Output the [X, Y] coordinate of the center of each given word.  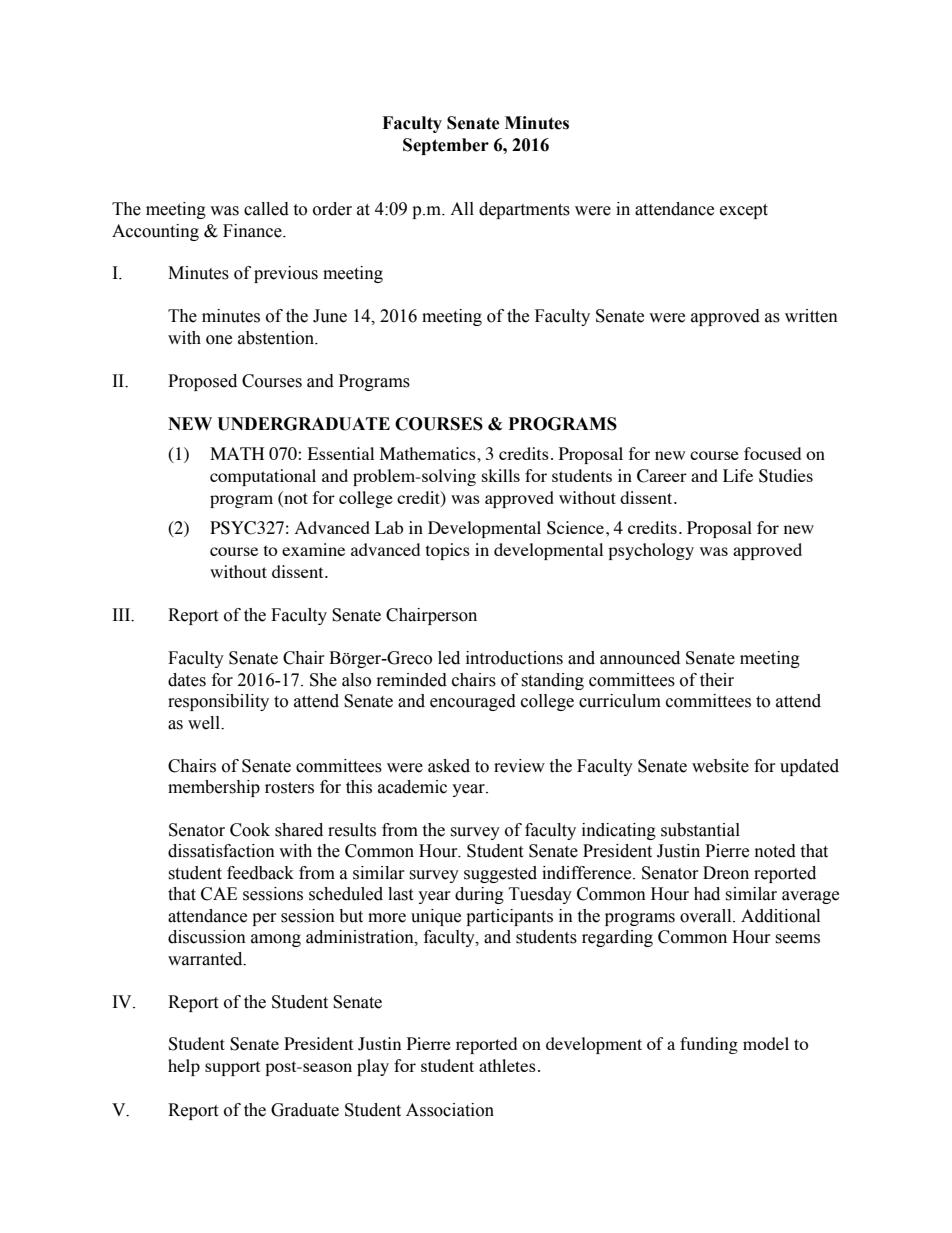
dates [187, 680]
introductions [514, 658]
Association [450, 1110]
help [184, 1067]
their [717, 680]
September [446, 146]
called [266, 209]
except [744, 211]
